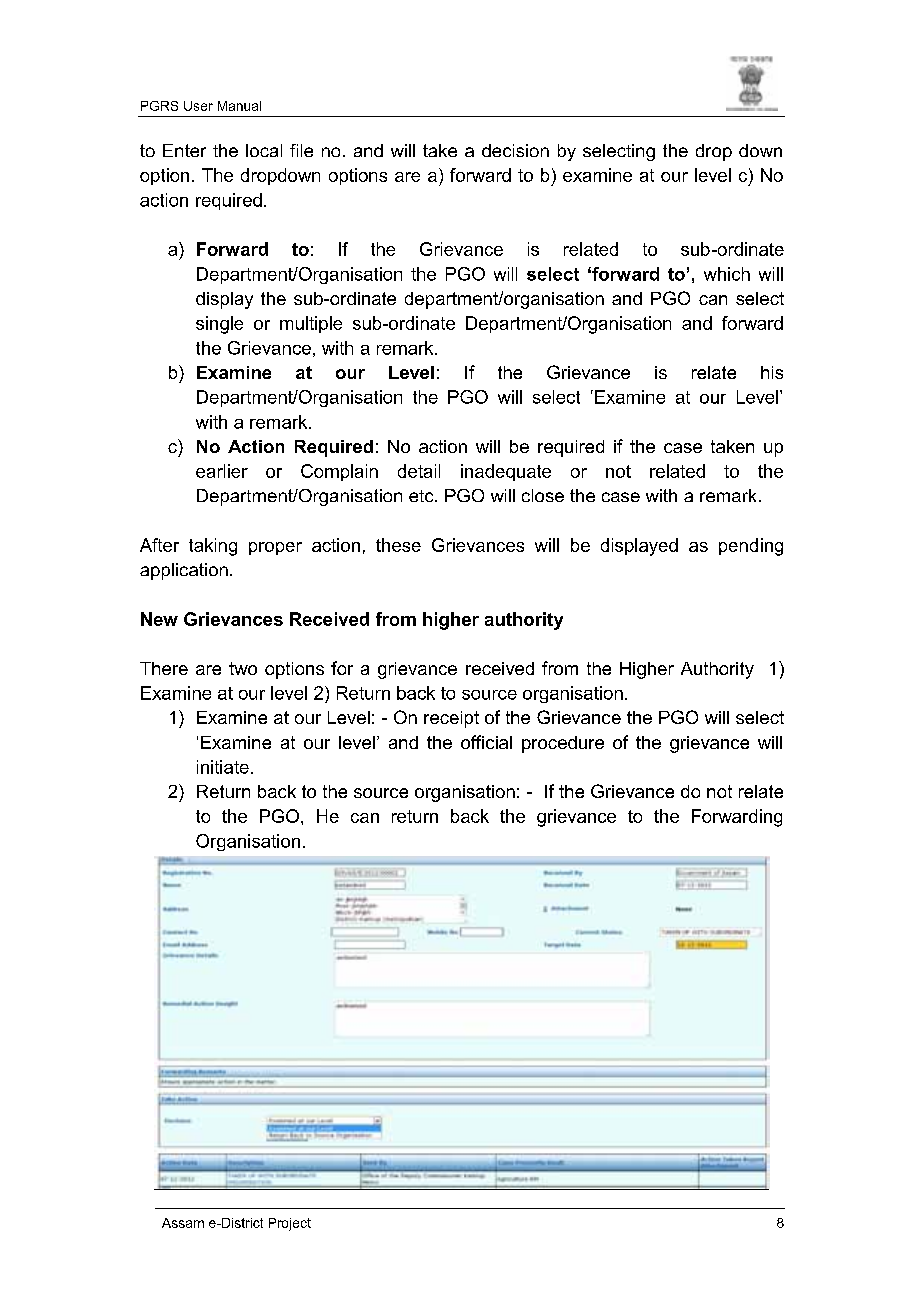 This screenshot has height=1308, width=924. Describe the element at coordinates (515, 150) in the screenshot. I see `decision` at that location.
